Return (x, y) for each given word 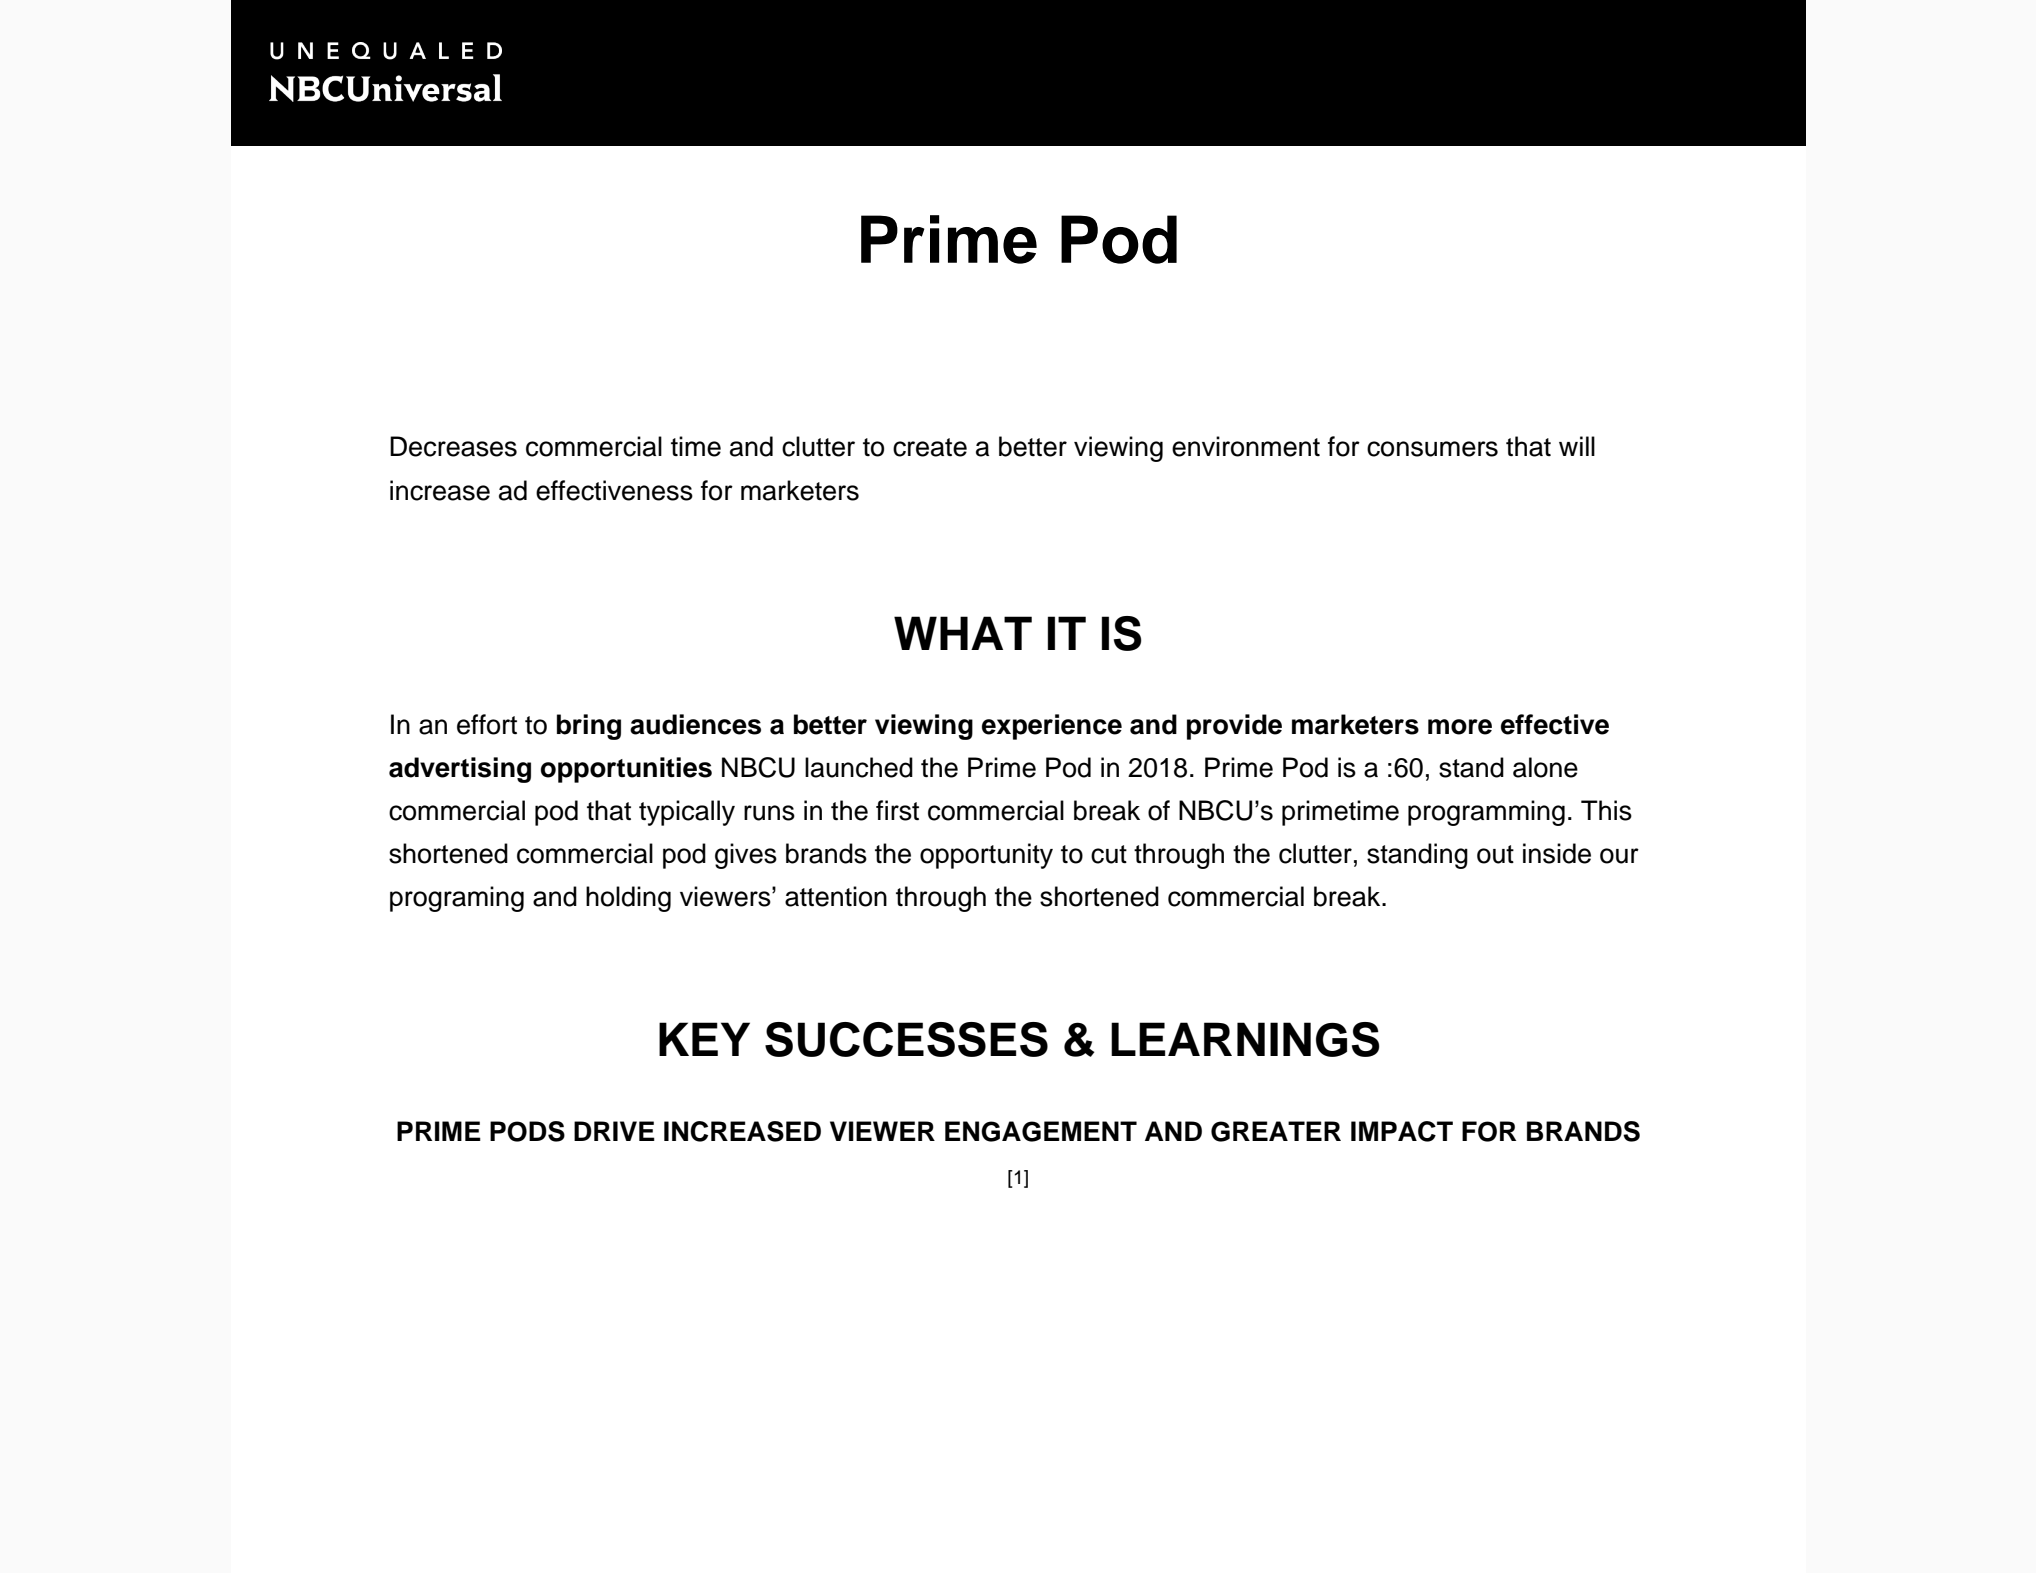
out (1495, 854)
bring (589, 727)
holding (628, 899)
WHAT (963, 633)
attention (836, 896)
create (930, 447)
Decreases (453, 446)
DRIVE (614, 1131)
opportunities (626, 770)
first (897, 810)
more (1460, 727)
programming (1486, 813)
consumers (1432, 449)
